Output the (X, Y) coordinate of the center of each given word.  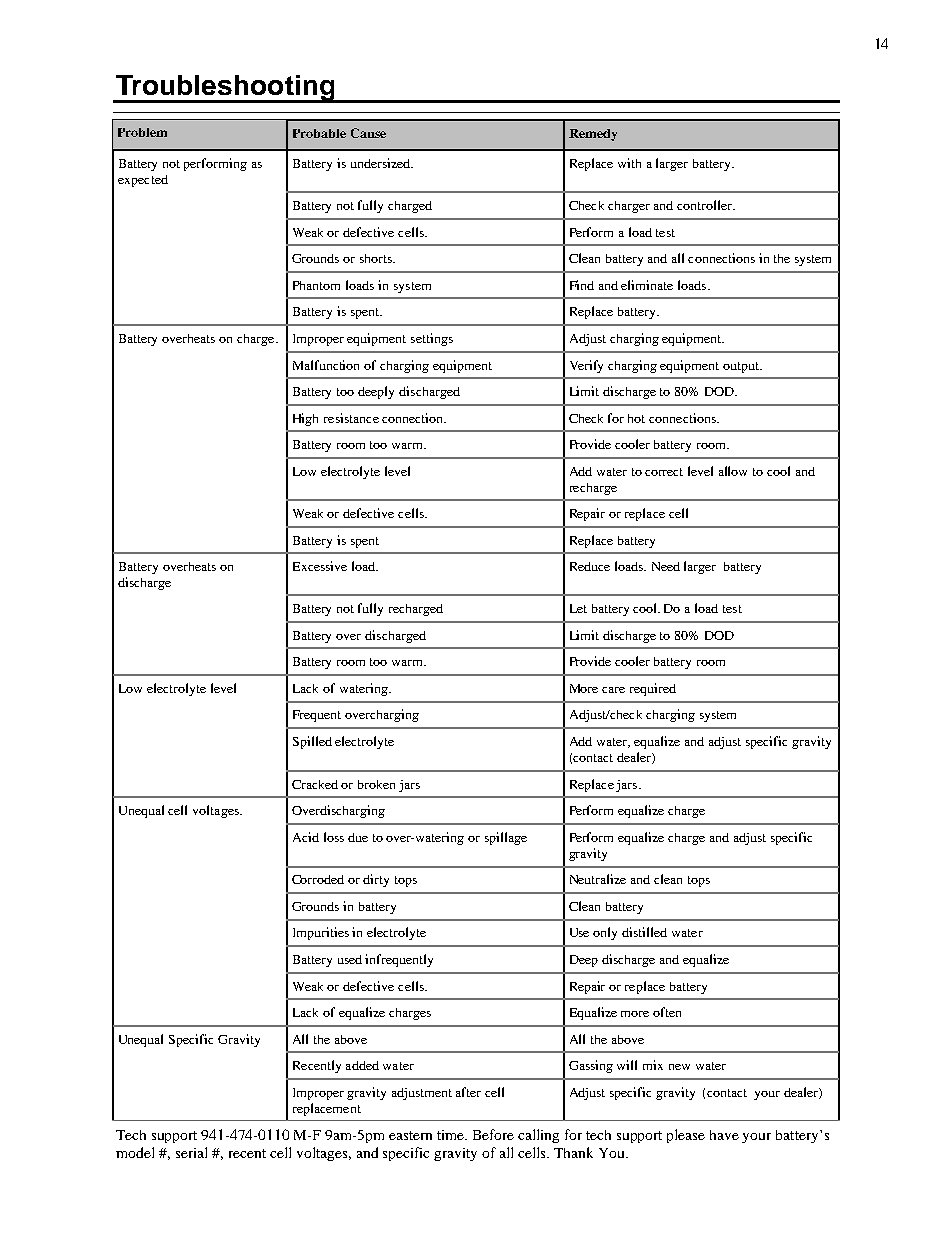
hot (636, 418)
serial (191, 1152)
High (305, 419)
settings (432, 339)
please (686, 1136)
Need (666, 566)
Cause (368, 133)
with (629, 163)
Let (578, 608)
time (452, 1135)
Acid (306, 837)
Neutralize (598, 879)
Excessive (320, 566)
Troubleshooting (225, 89)
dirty (376, 880)
